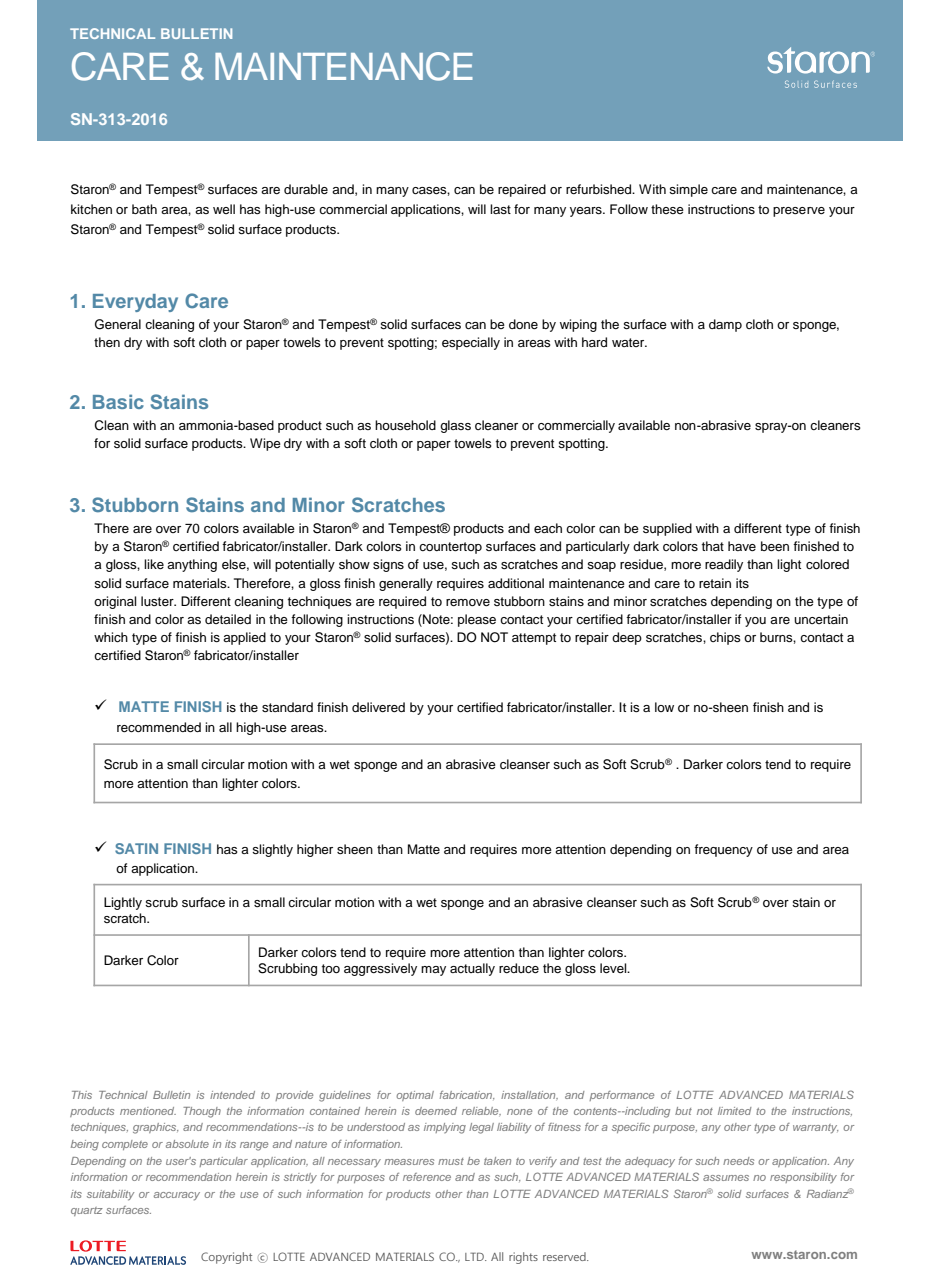 The height and width of the image is (1288, 936). What do you see at coordinates (688, 190) in the image?
I see `simple` at bounding box center [688, 190].
